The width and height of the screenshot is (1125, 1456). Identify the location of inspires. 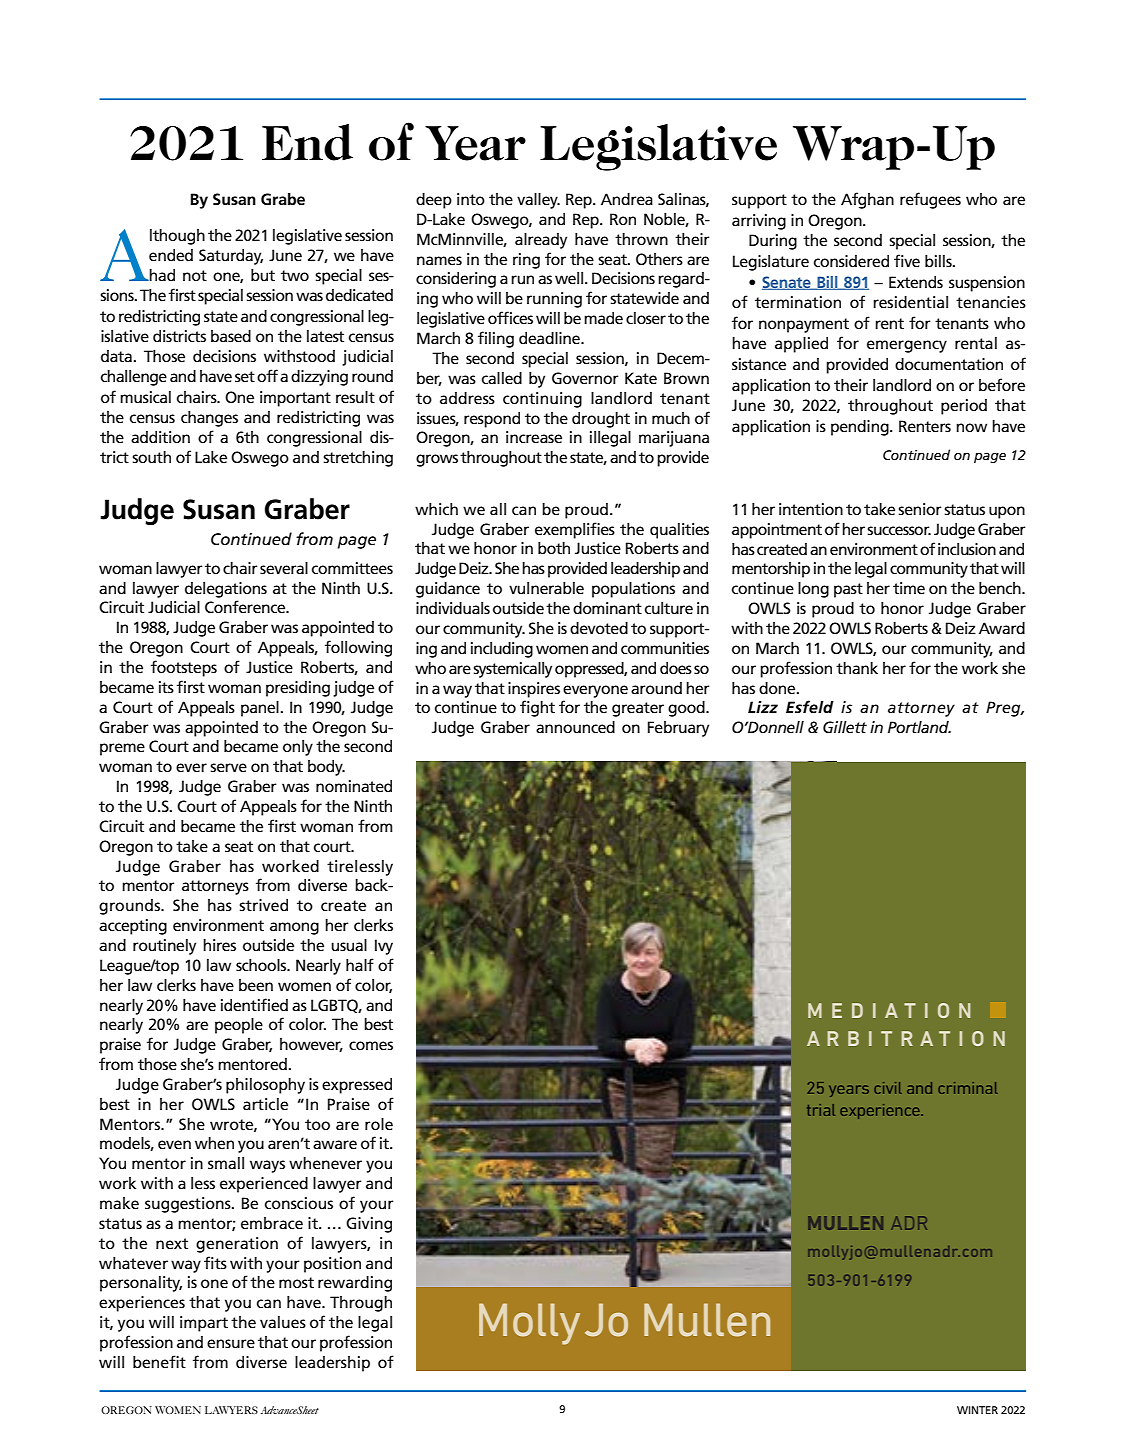
(534, 690).
